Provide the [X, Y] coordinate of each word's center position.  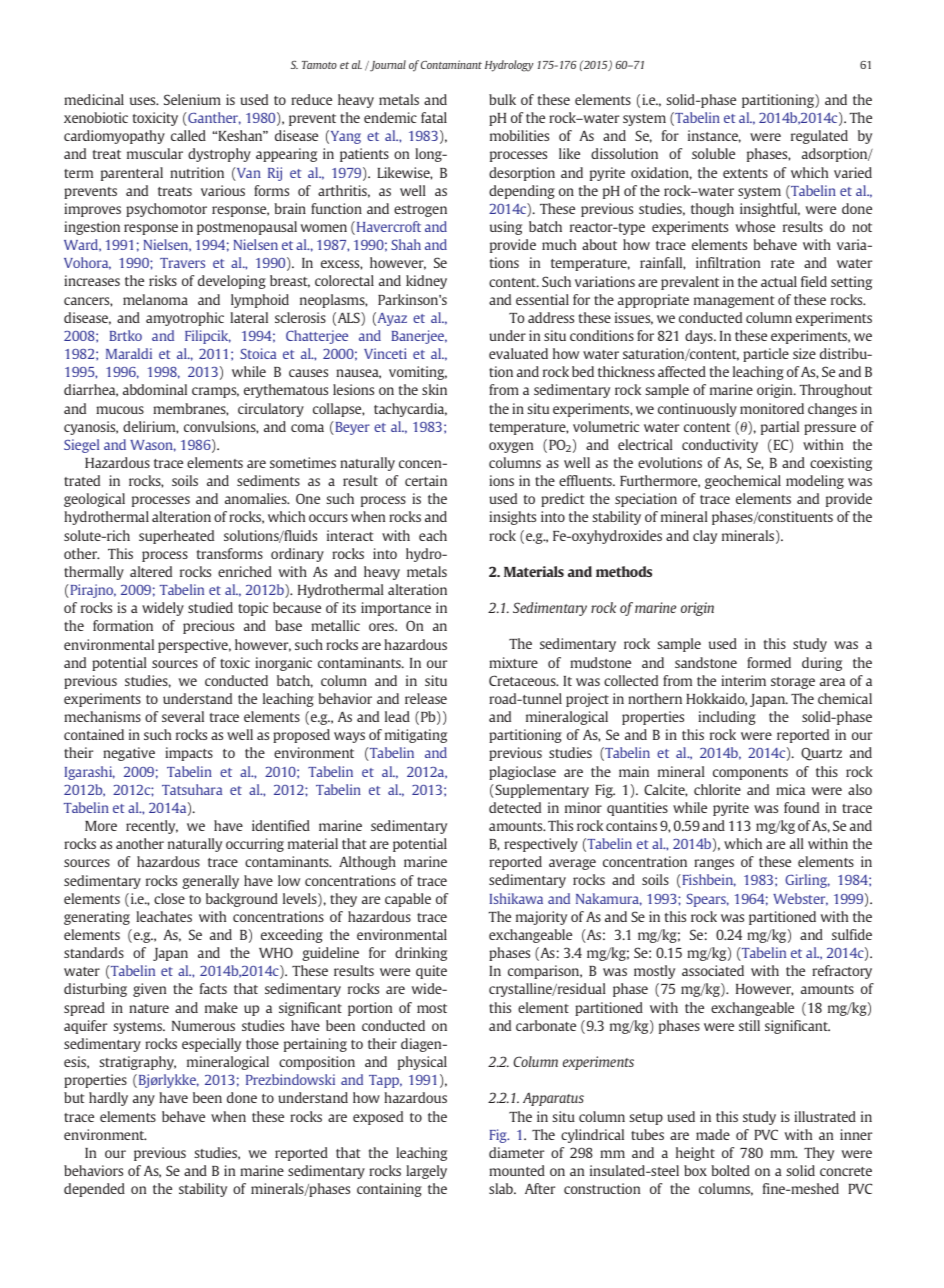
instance [714, 136]
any [144, 1100]
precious [208, 627]
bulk [502, 99]
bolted [730, 1170]
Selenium [192, 99]
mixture [513, 662]
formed [769, 662]
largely [426, 1172]
